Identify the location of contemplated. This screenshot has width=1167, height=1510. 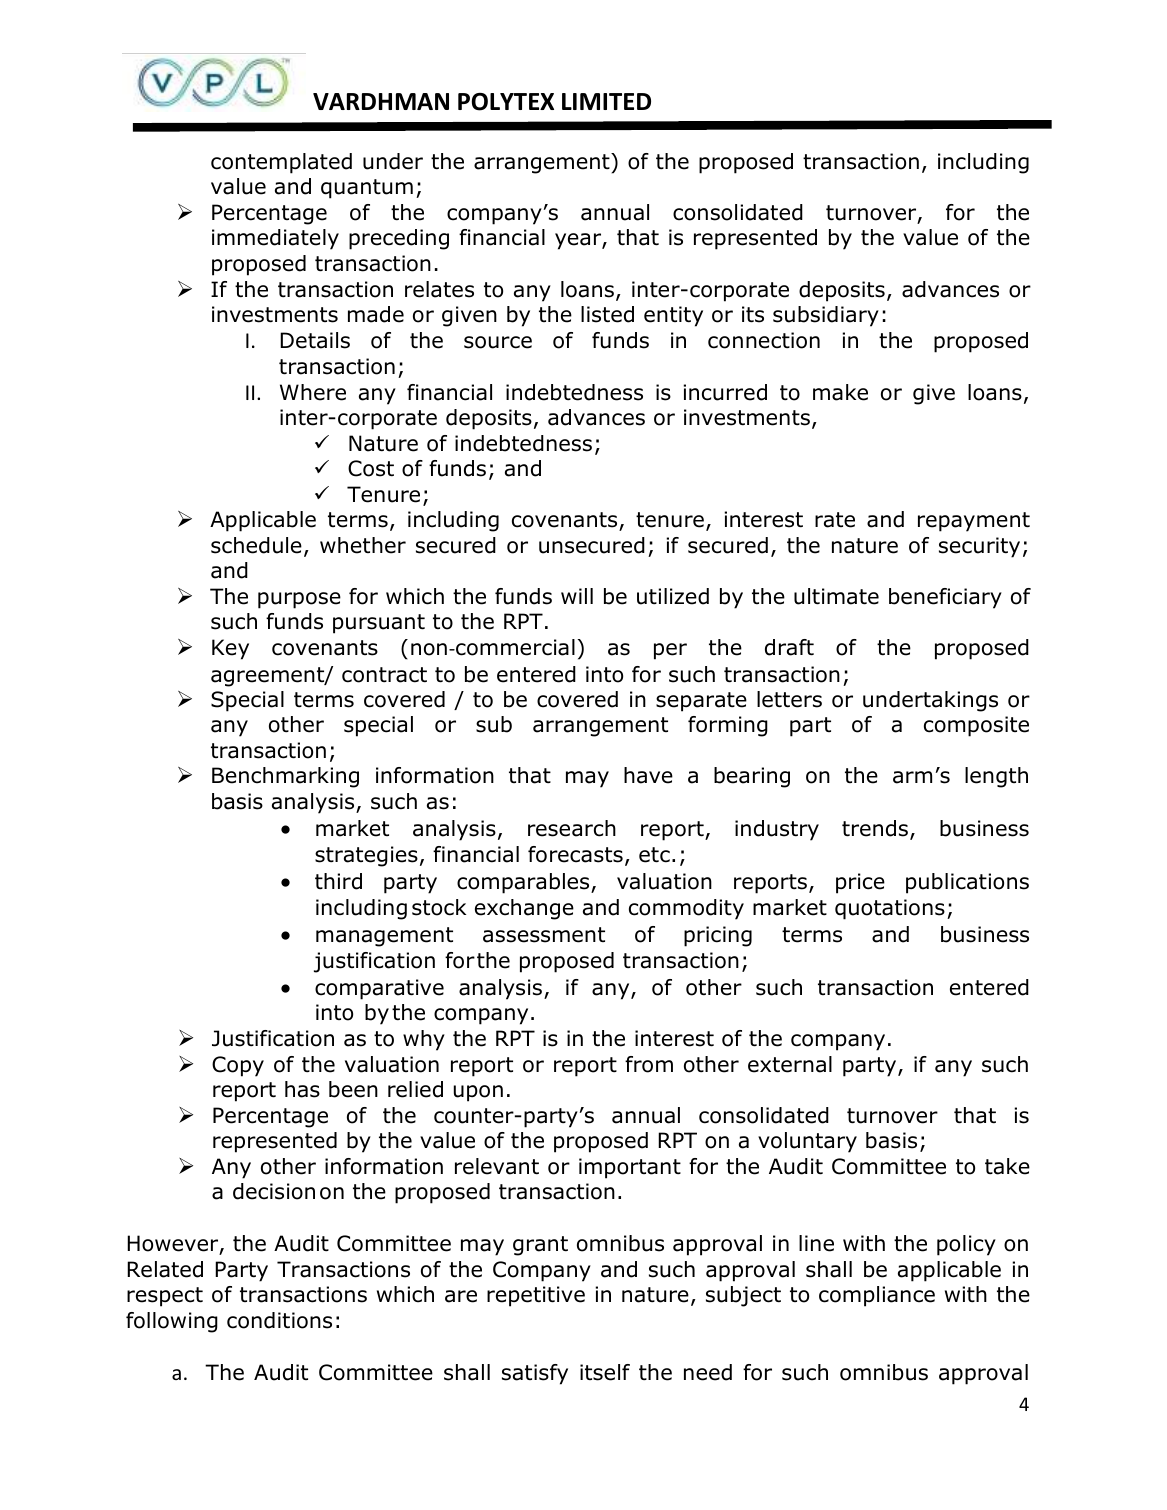
(281, 163).
